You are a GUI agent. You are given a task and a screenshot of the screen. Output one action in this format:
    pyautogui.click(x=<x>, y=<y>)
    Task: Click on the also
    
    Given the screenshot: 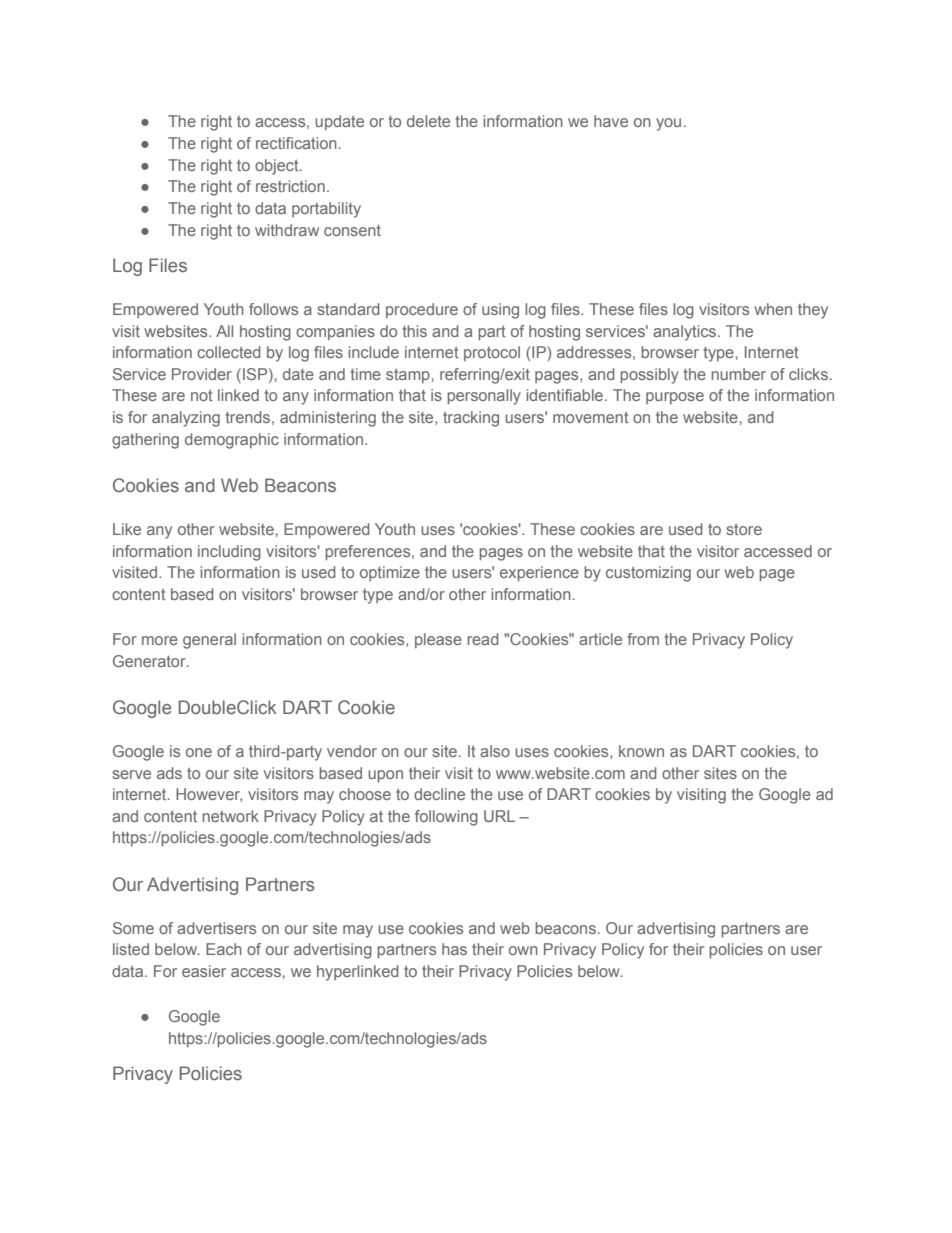 What is the action you would take?
    pyautogui.click(x=495, y=751)
